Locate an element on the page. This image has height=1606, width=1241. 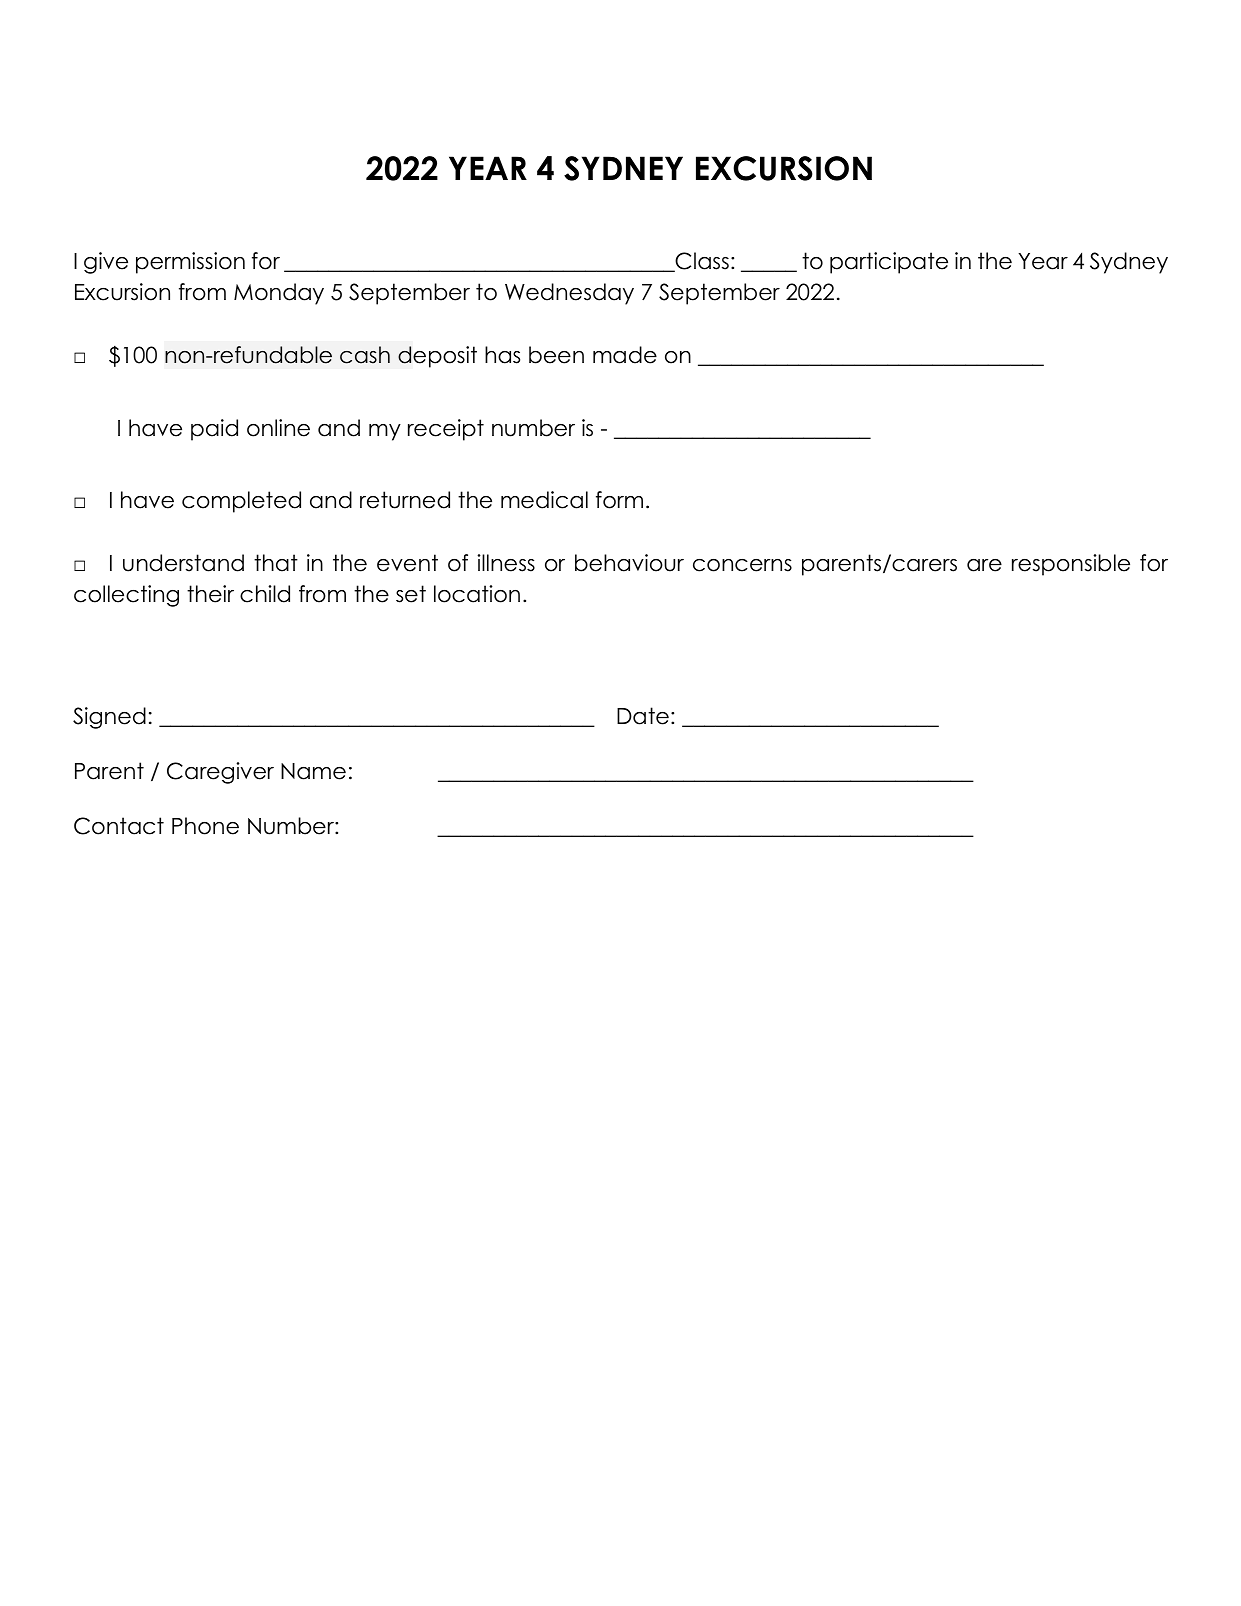
behaviour is located at coordinates (629, 563).
